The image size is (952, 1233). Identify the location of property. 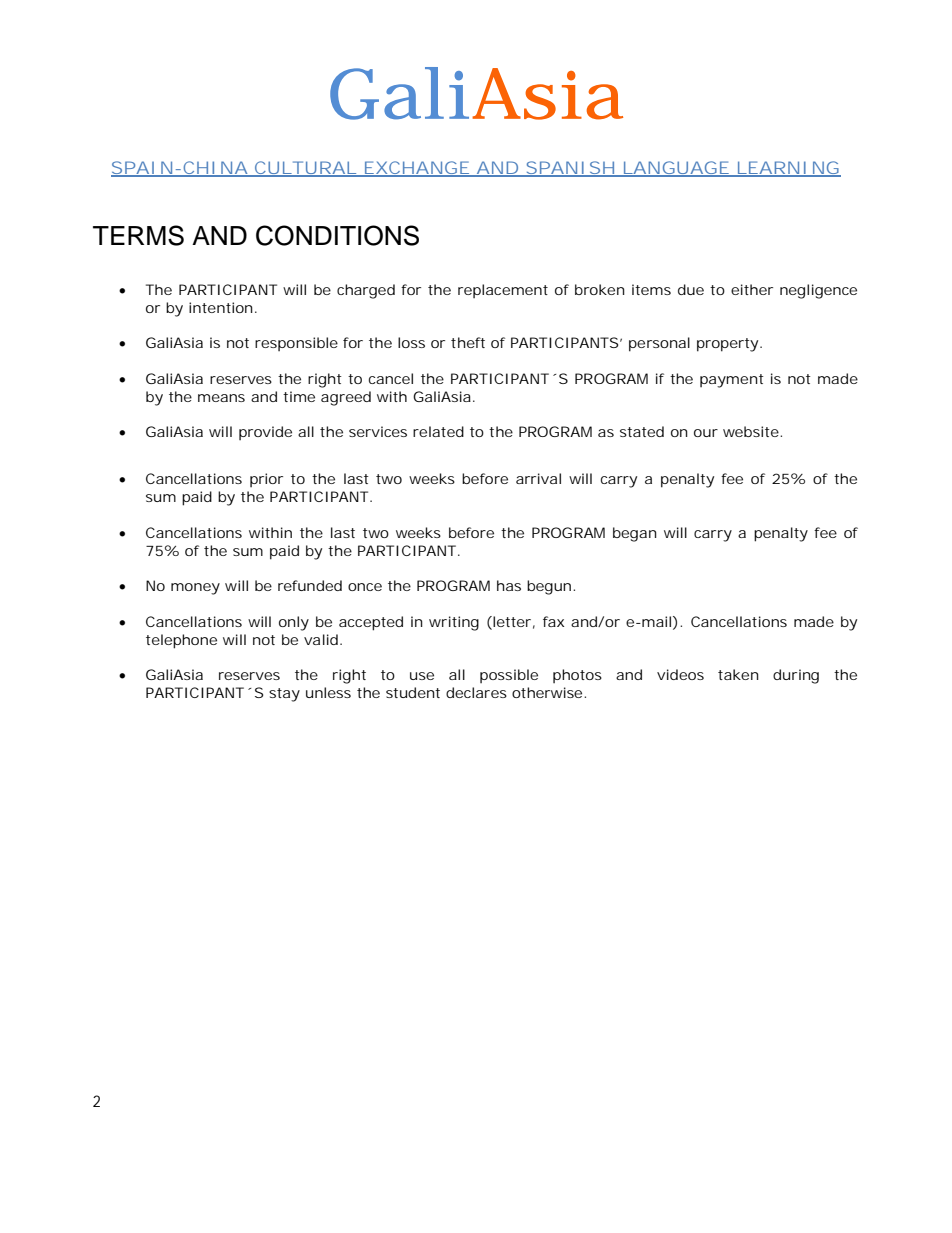
(727, 345).
